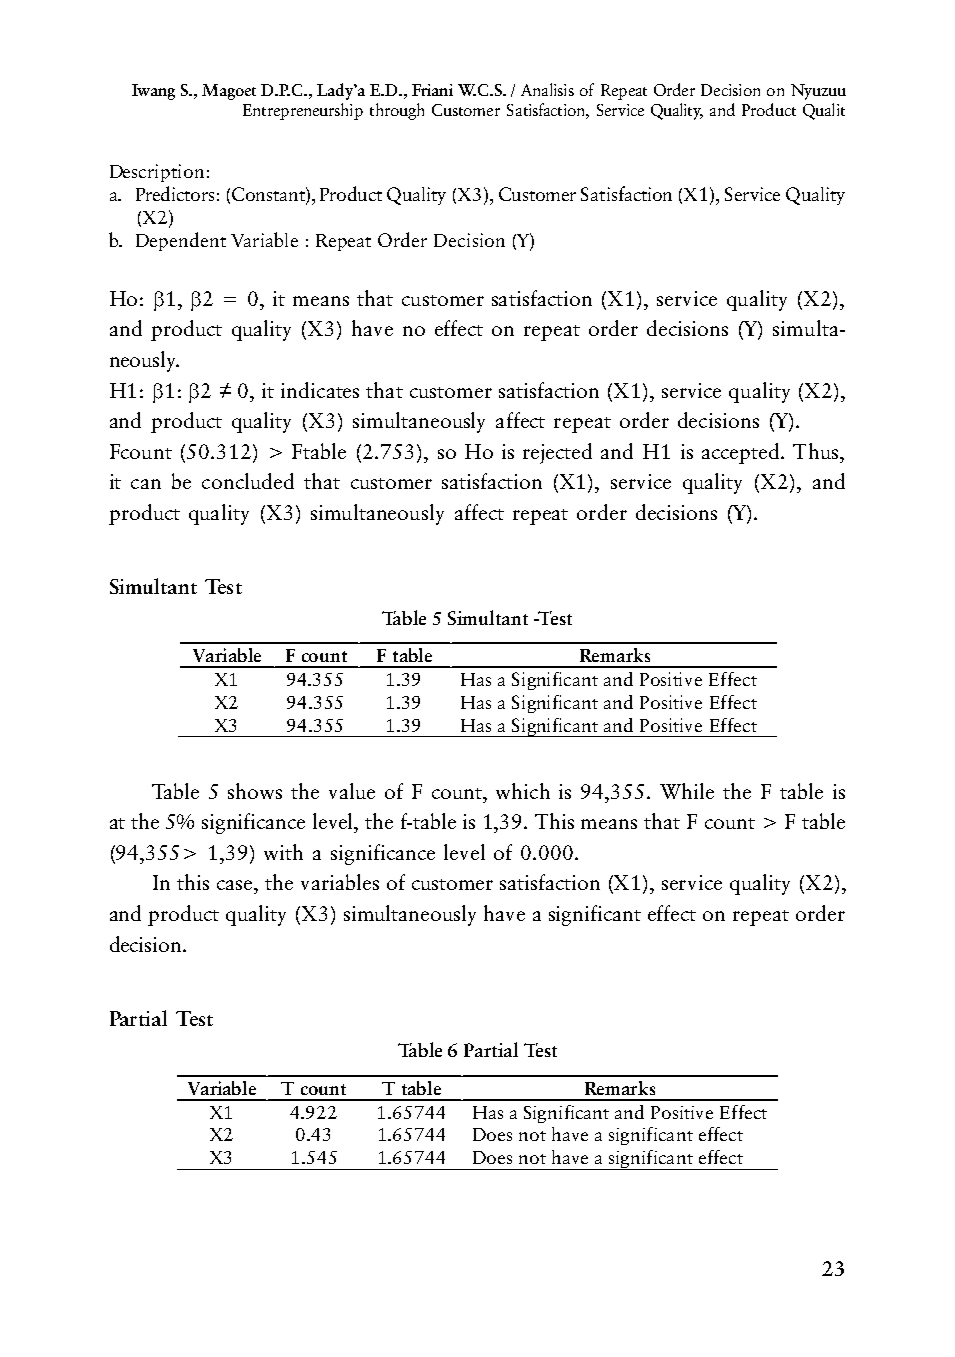 The height and width of the document is (1357, 955). What do you see at coordinates (687, 791) in the document?
I see `While` at bounding box center [687, 791].
